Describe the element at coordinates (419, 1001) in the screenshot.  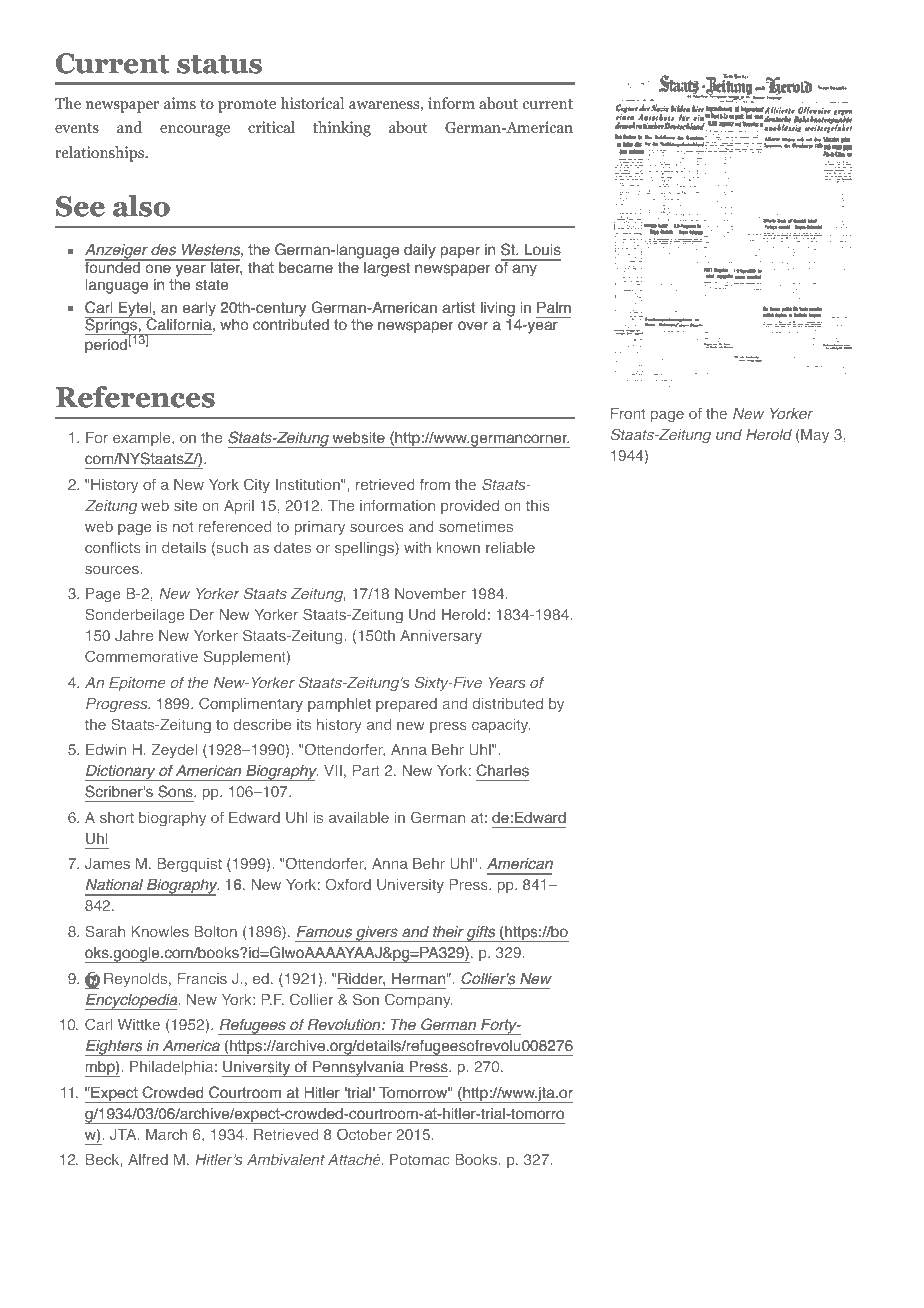
I see `Company` at that location.
